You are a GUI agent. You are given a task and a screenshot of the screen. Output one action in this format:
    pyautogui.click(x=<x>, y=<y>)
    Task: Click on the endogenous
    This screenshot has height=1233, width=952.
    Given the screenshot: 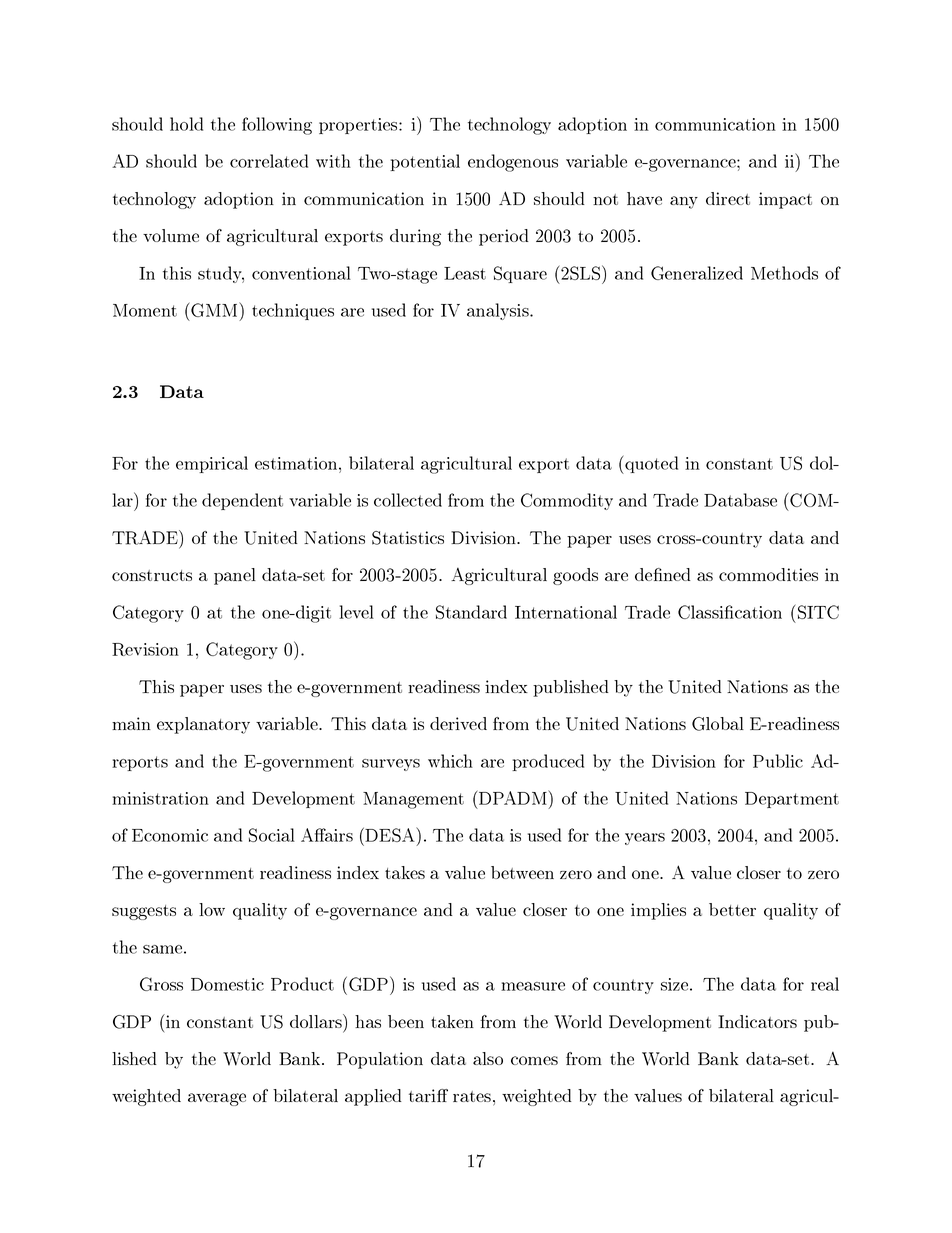 What is the action you would take?
    pyautogui.click(x=513, y=163)
